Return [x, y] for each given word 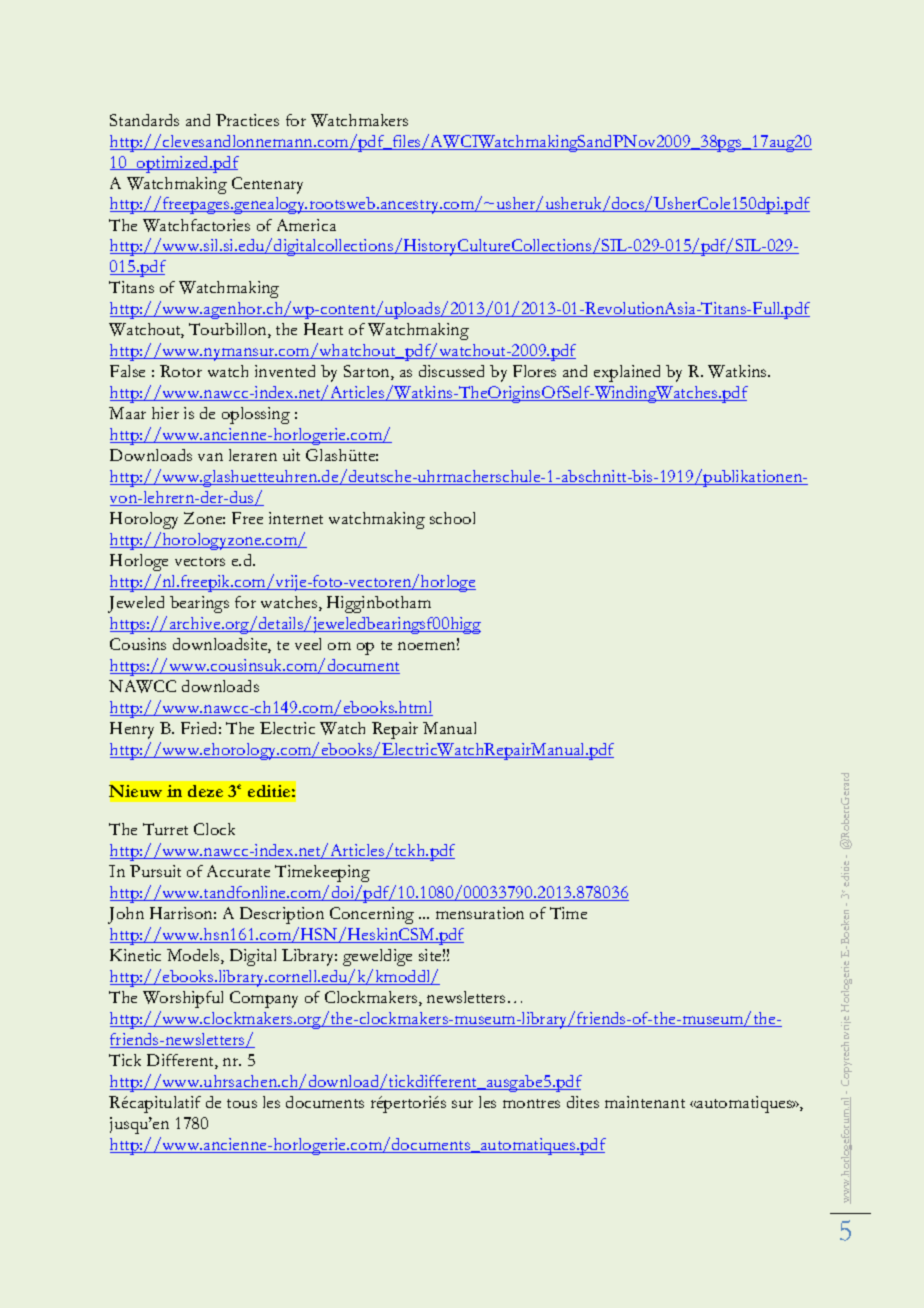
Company [264, 999]
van [210, 457]
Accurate [238, 871]
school [452, 518]
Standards [144, 120]
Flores [534, 371]
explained [627, 373]
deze [205, 791]
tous [242, 1103]
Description [282, 915]
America [306, 225]
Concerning [372, 915]
